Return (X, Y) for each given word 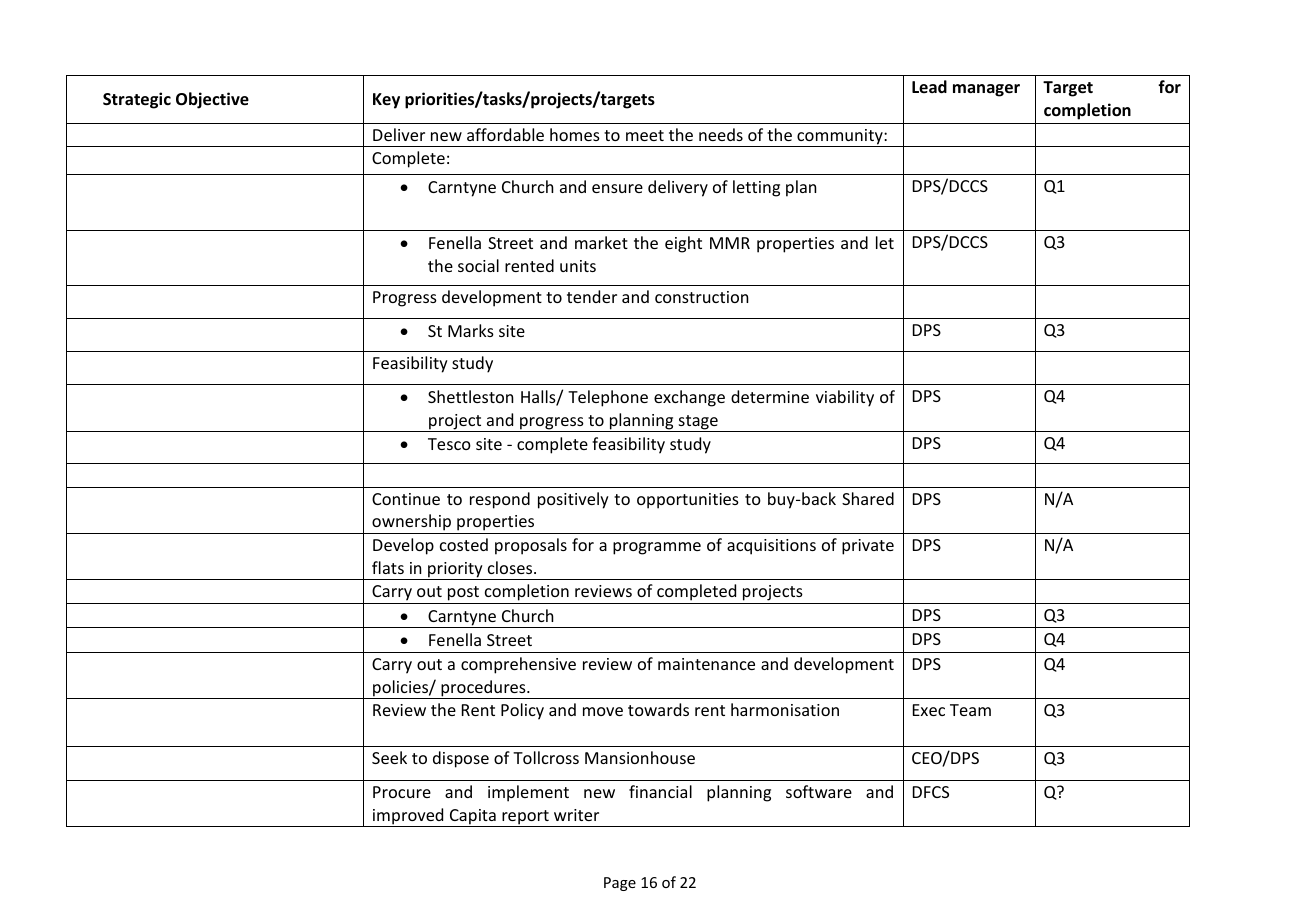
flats (388, 567)
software (819, 791)
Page (620, 884)
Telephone (608, 398)
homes (575, 134)
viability (845, 398)
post (464, 595)
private (868, 547)
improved (408, 817)
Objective (212, 100)
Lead (929, 86)
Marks (471, 330)
